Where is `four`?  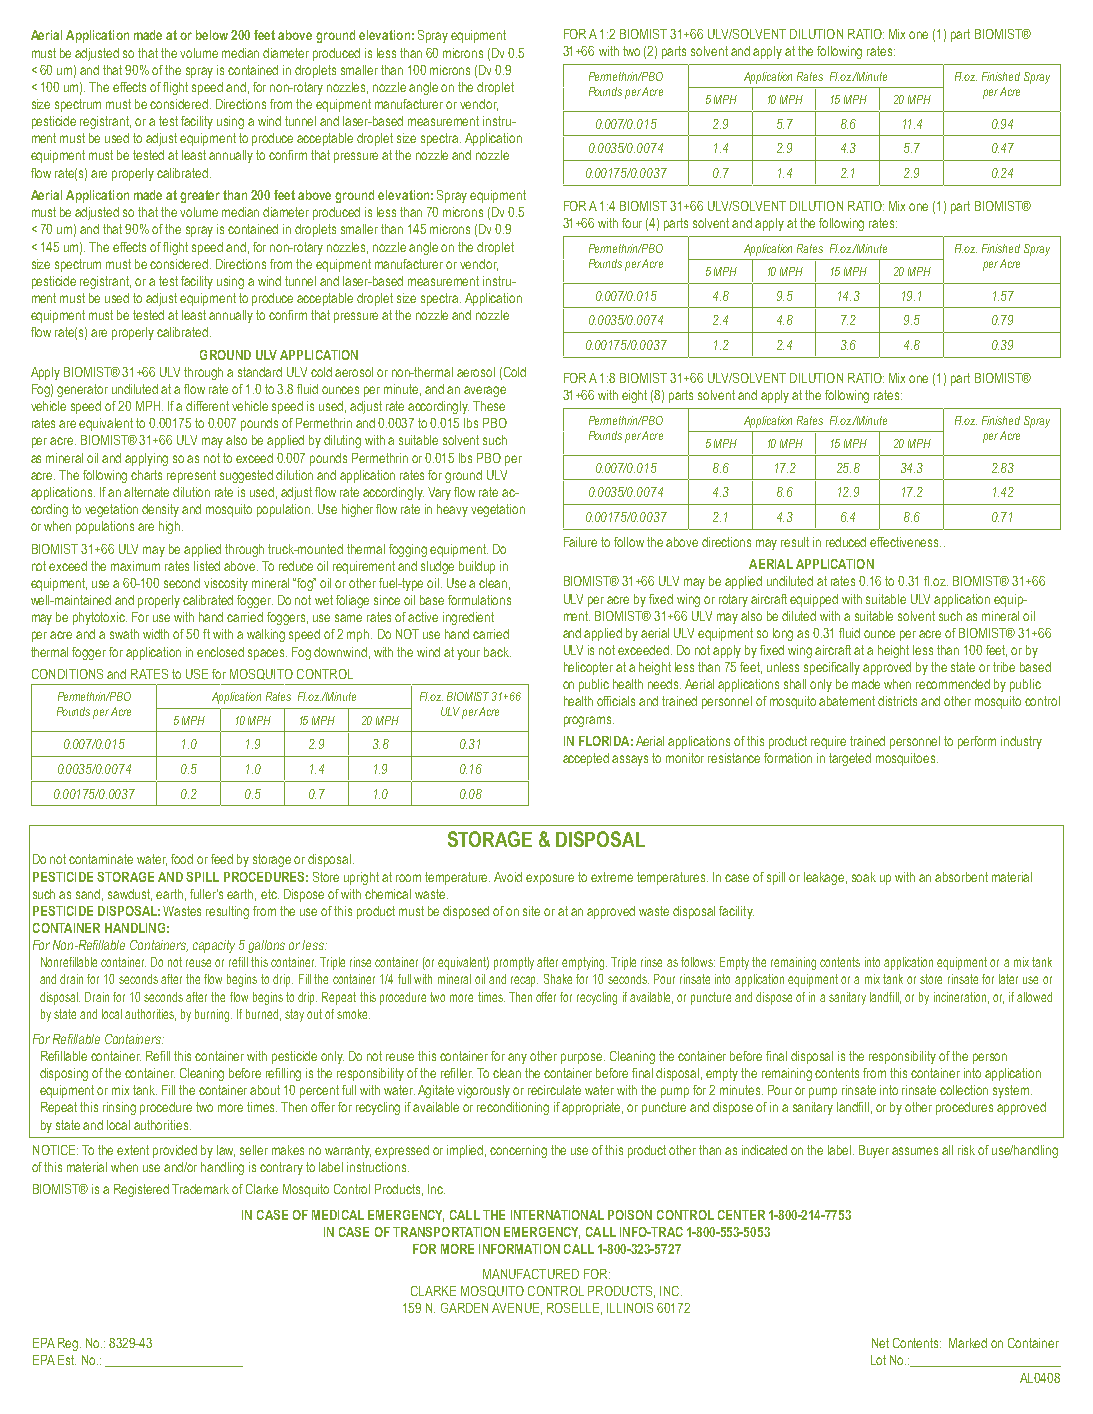 four is located at coordinates (632, 223).
